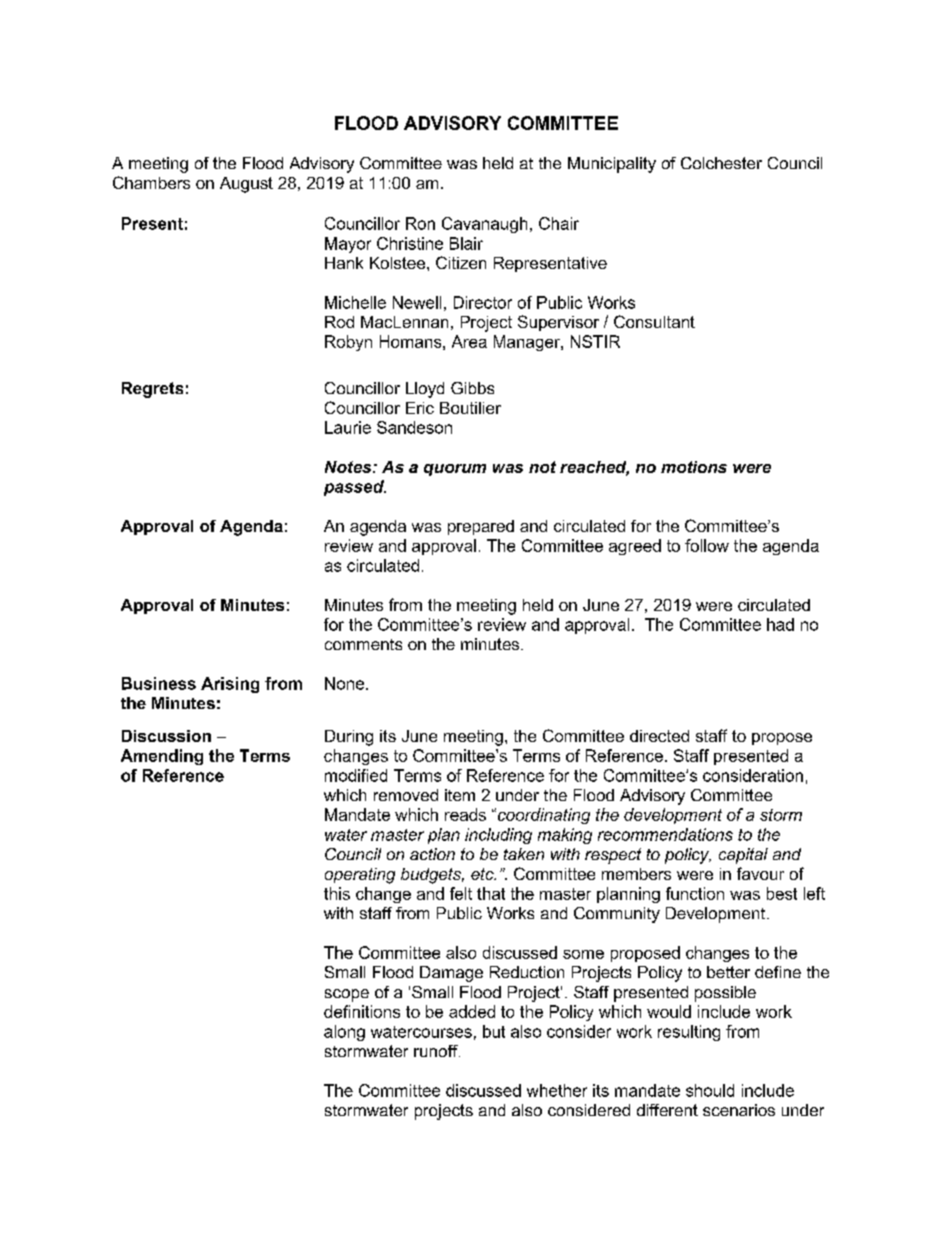 The height and width of the image is (1233, 952). I want to click on August, so click(246, 185).
